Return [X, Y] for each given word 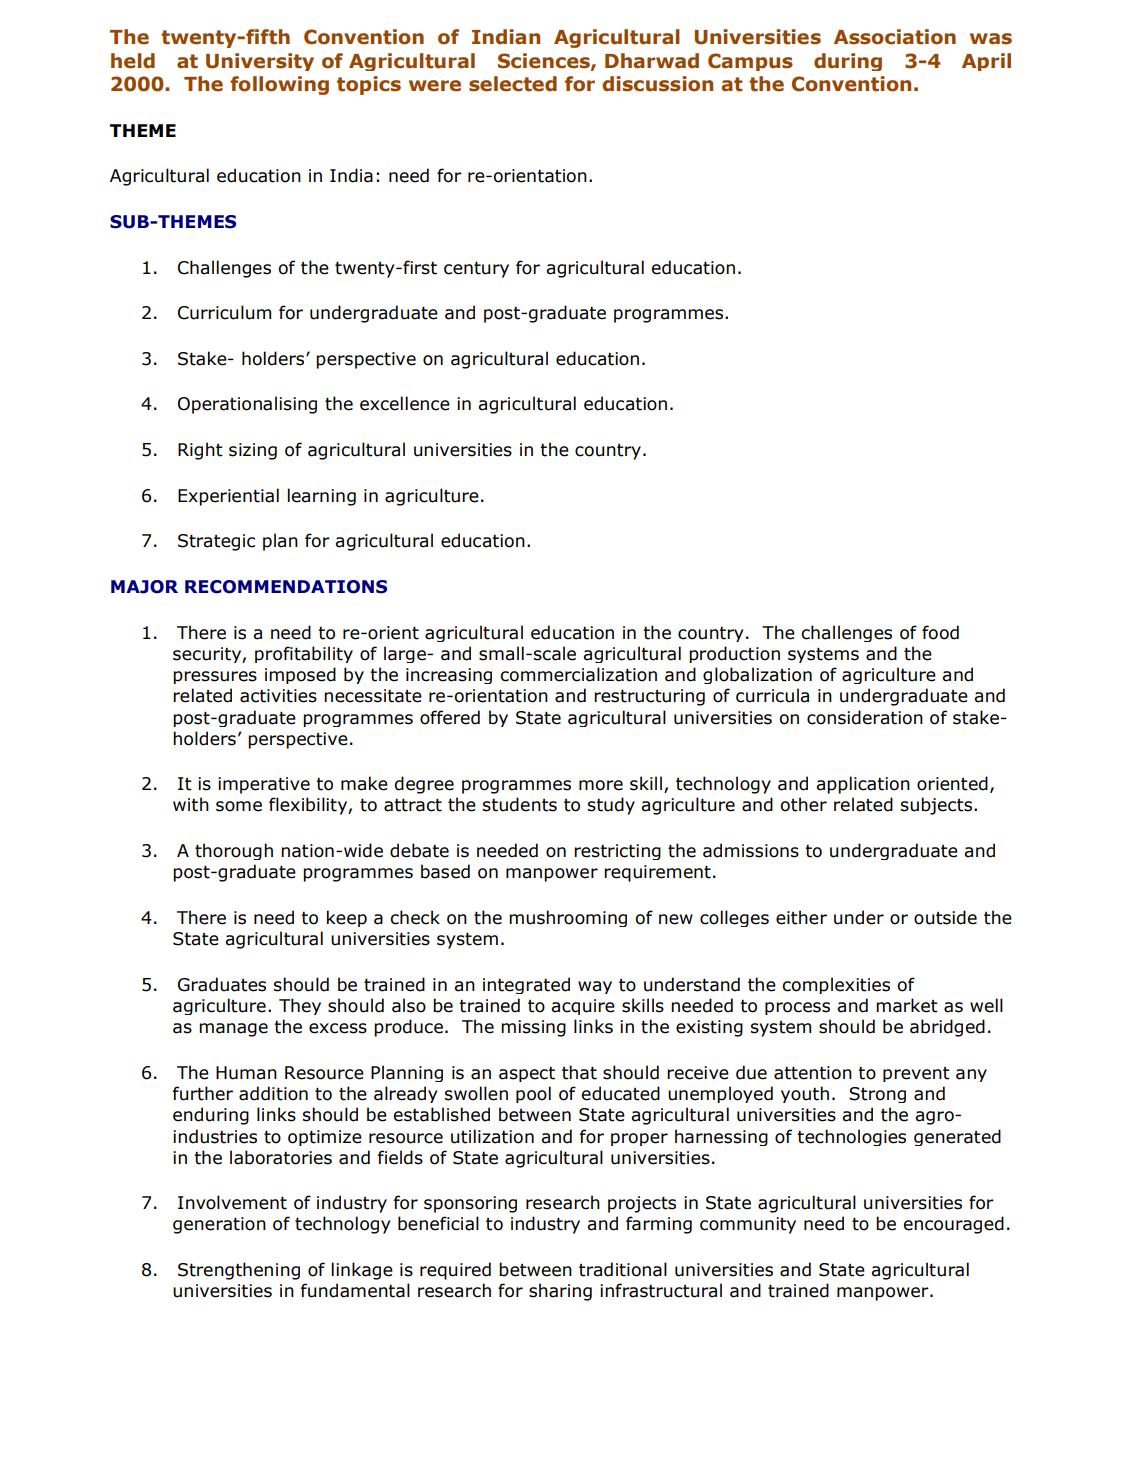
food [940, 632]
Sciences [545, 61]
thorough [234, 851]
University [260, 62]
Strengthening [239, 1271]
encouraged [953, 1225]
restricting [617, 852]
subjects [938, 806]
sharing [560, 1292]
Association [895, 37]
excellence [405, 403]
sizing [253, 451]
